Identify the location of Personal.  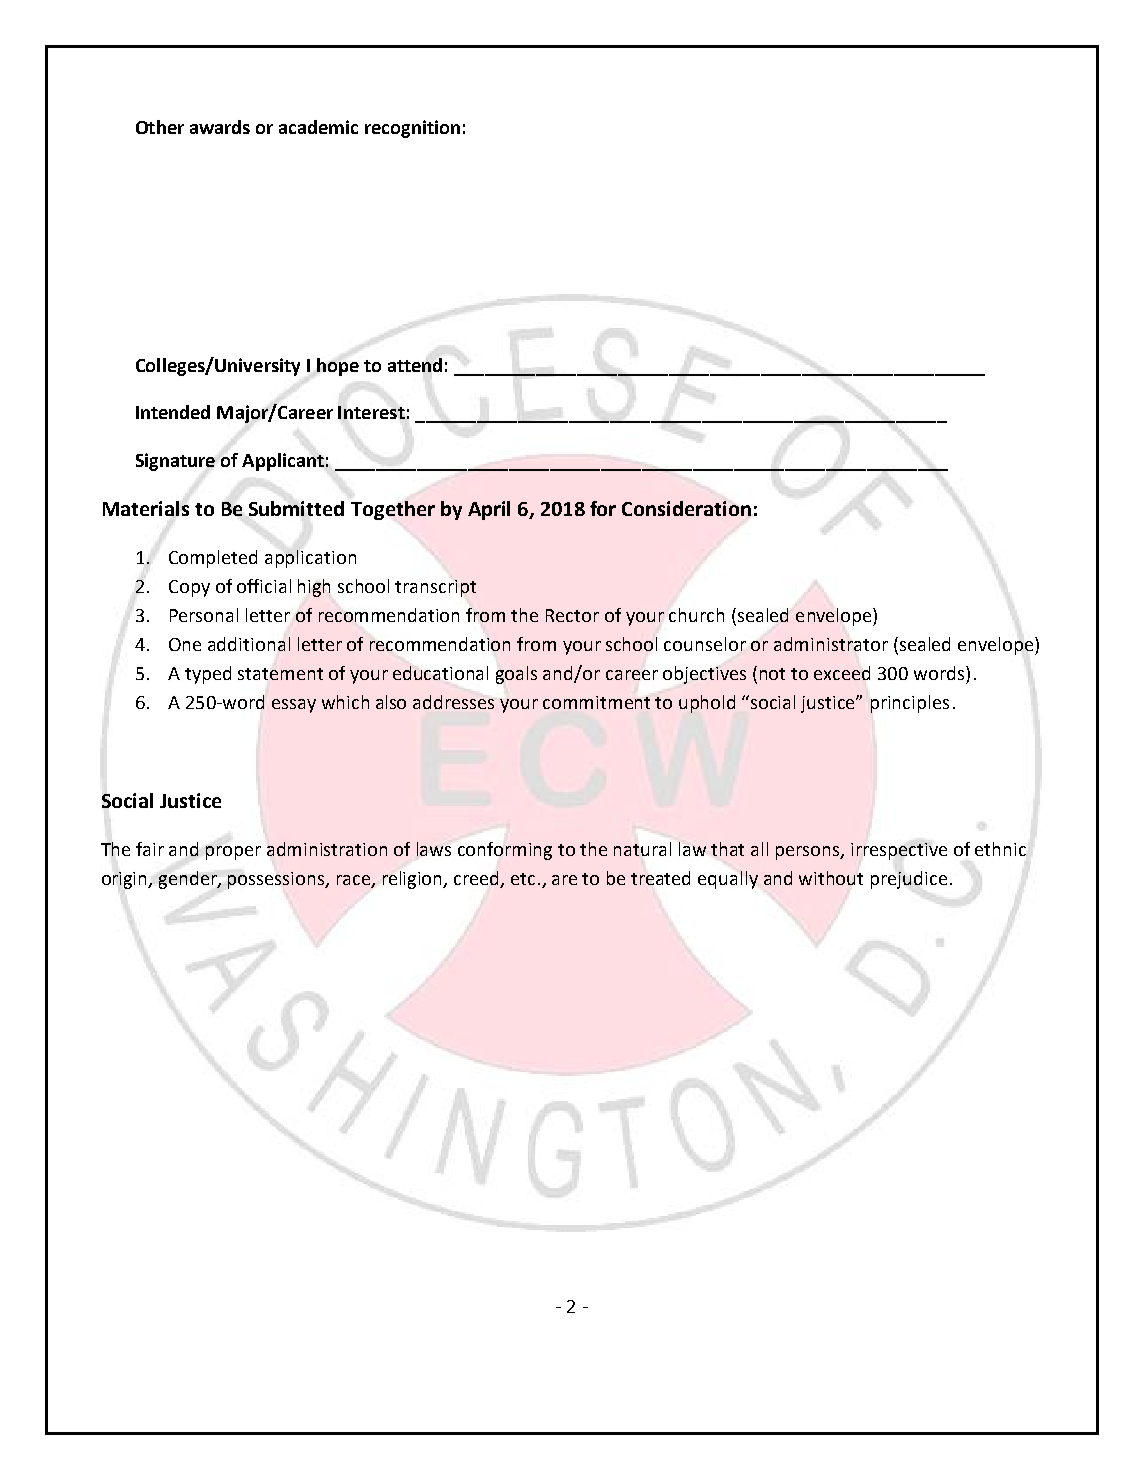
(204, 615).
